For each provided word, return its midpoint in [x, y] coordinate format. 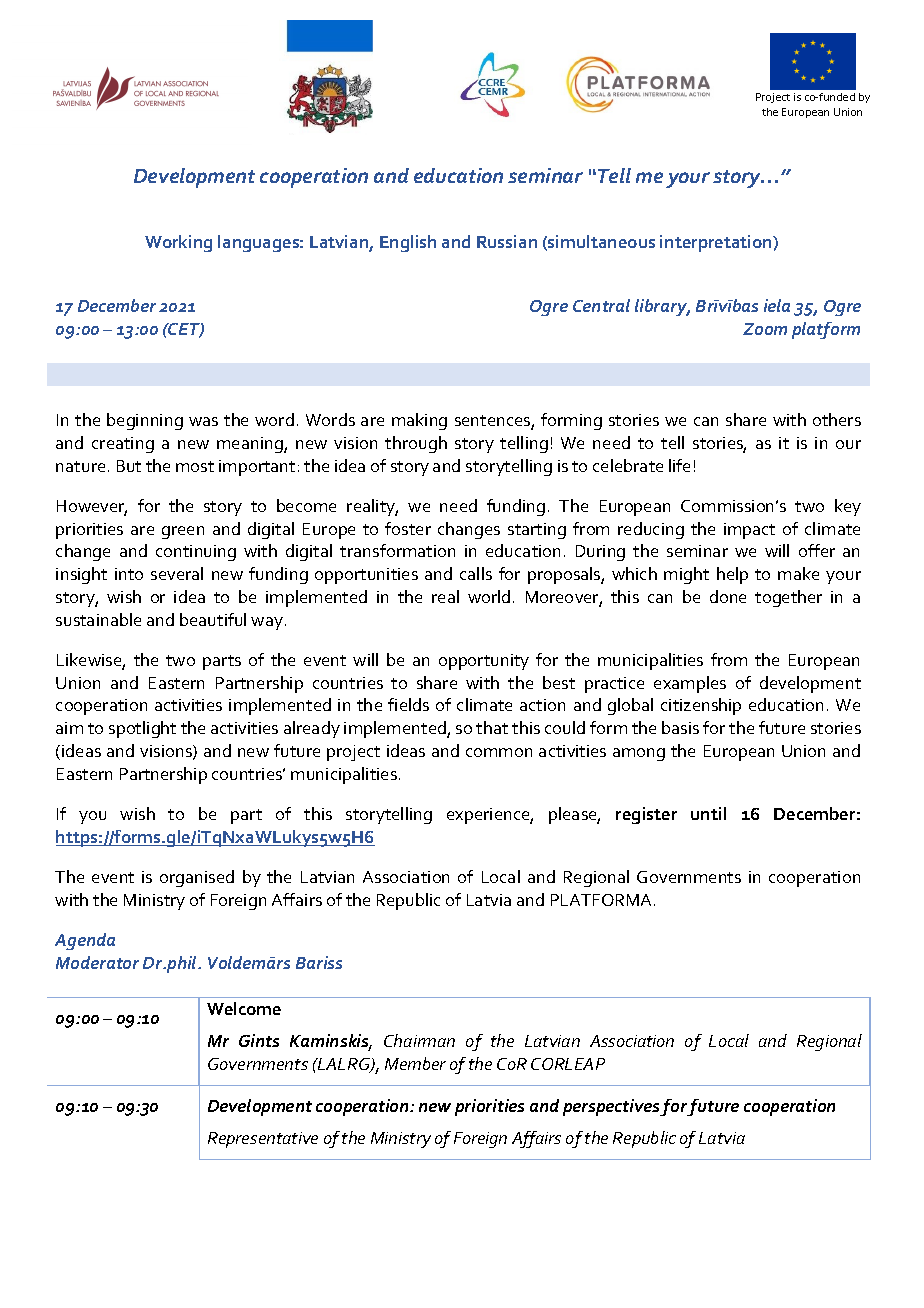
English [408, 243]
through [416, 444]
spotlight [142, 729]
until [708, 813]
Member [415, 1063]
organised [197, 878]
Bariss [319, 962]
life [679, 465]
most [195, 466]
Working [178, 243]
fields [408, 704]
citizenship [701, 706]
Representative [263, 1140]
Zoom [765, 329]
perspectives [612, 1107]
